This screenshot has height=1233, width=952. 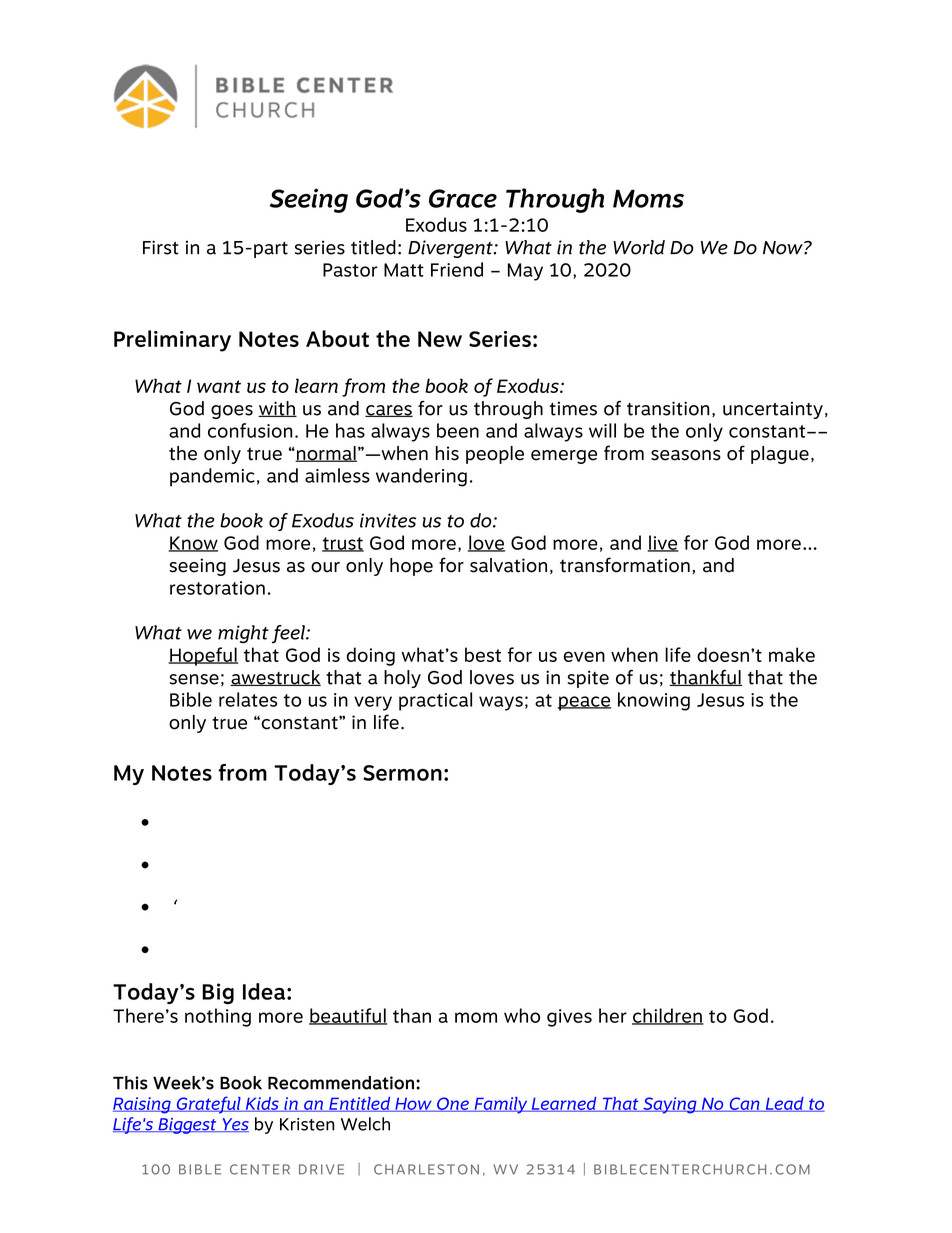 What do you see at coordinates (208, 1105) in the screenshot?
I see `Grateful` at bounding box center [208, 1105].
